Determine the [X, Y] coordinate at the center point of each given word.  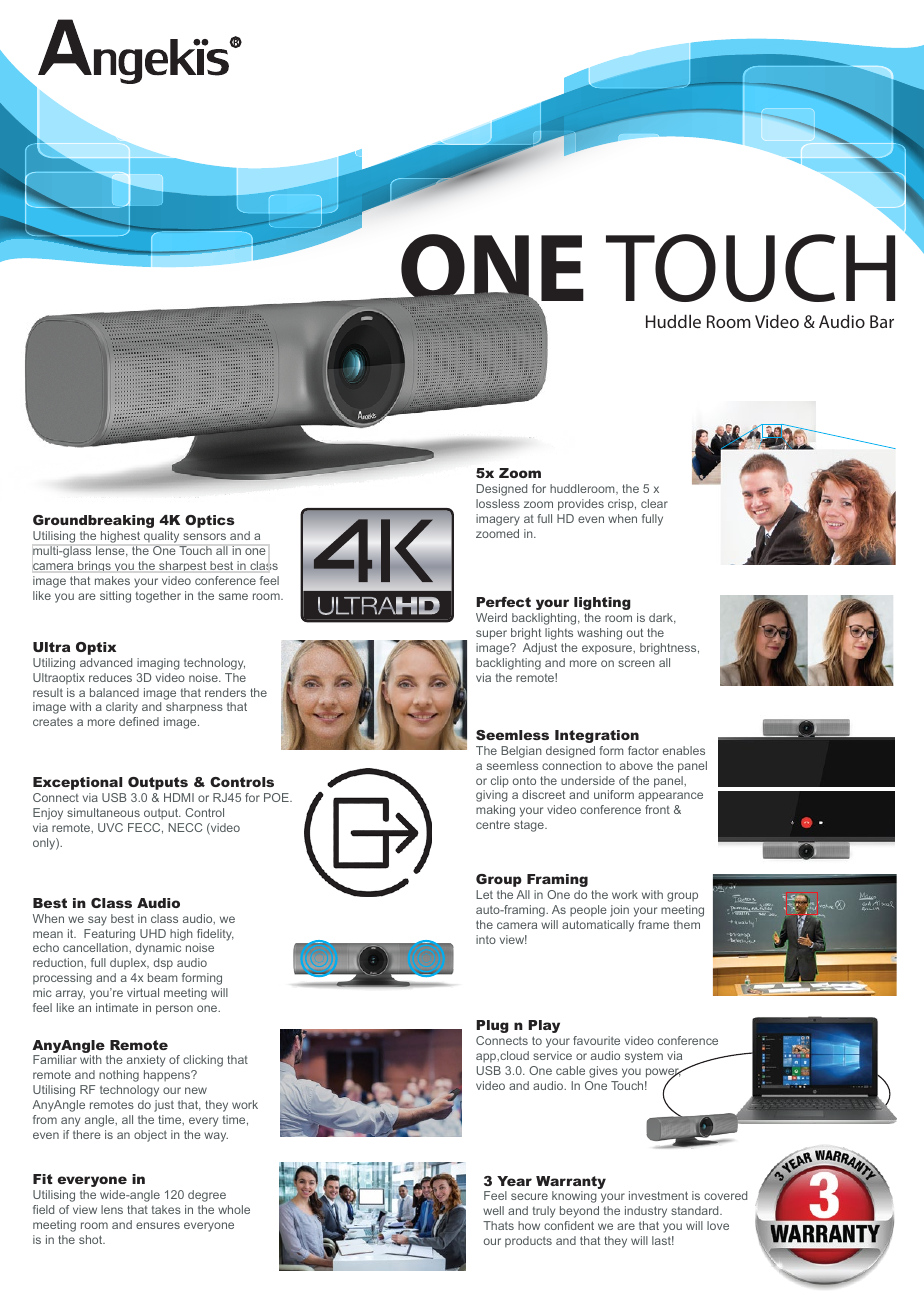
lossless [498, 503]
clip [500, 782]
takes [166, 1209]
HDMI [179, 797]
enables [684, 750]
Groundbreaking [93, 521]
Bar [882, 321]
